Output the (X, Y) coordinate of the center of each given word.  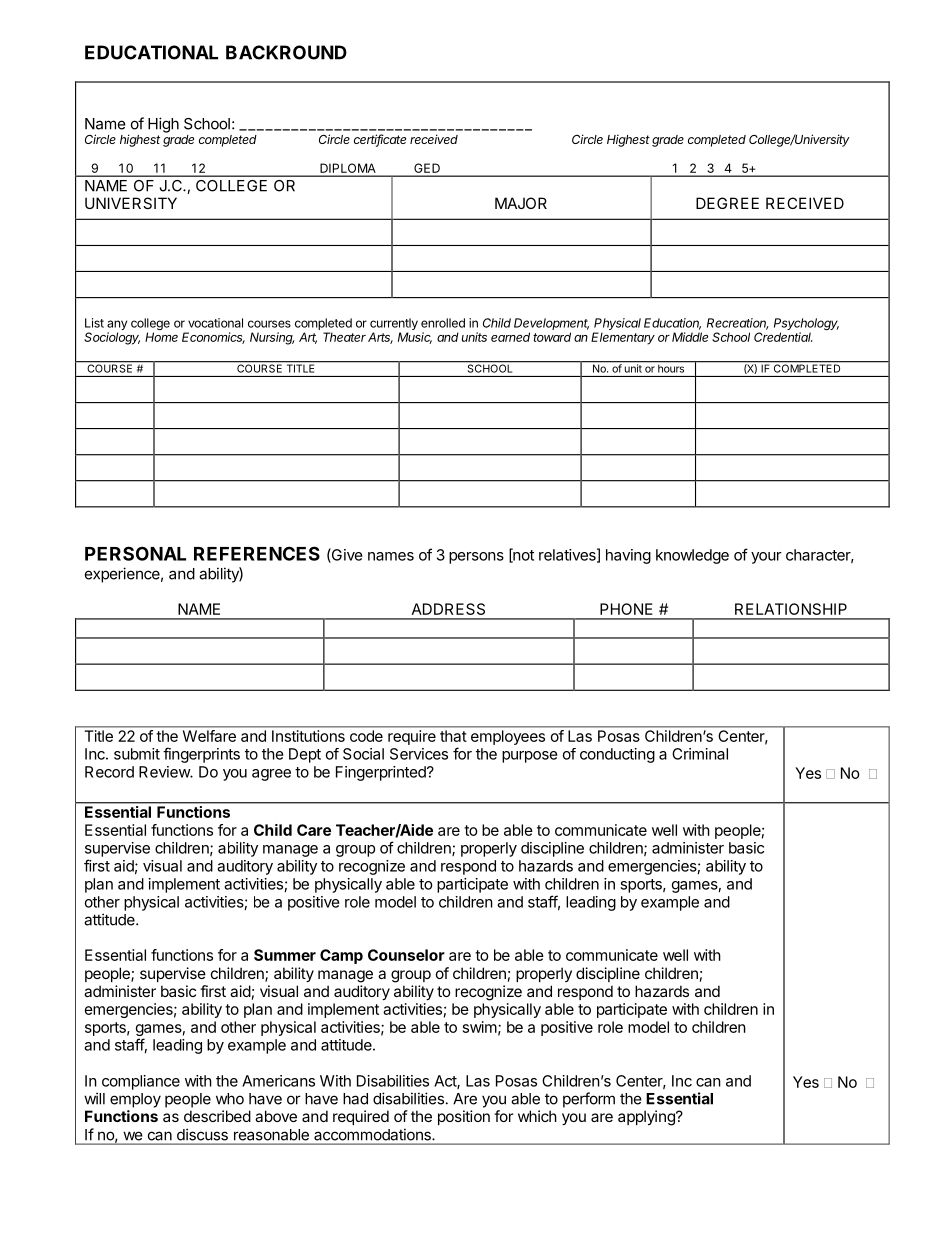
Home (161, 337)
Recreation (738, 324)
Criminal (700, 754)
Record (109, 772)
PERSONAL (135, 553)
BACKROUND (286, 52)
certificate (380, 140)
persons (476, 558)
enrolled (443, 323)
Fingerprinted (382, 773)
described (217, 1116)
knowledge (692, 556)
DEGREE (727, 203)
